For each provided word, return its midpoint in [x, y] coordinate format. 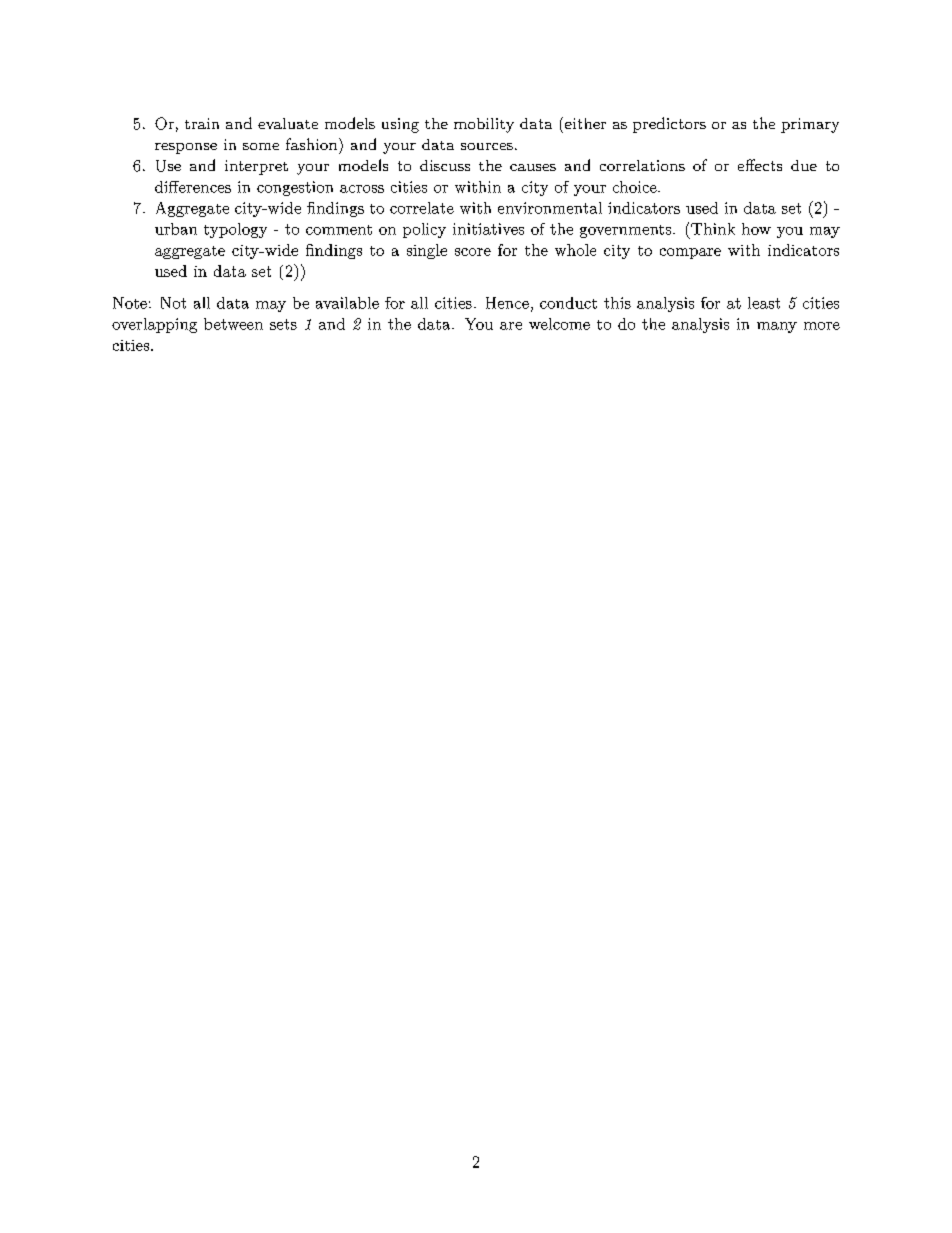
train [202, 123]
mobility [484, 125]
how [756, 229]
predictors [669, 125]
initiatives [488, 229]
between [233, 324]
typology [235, 230]
